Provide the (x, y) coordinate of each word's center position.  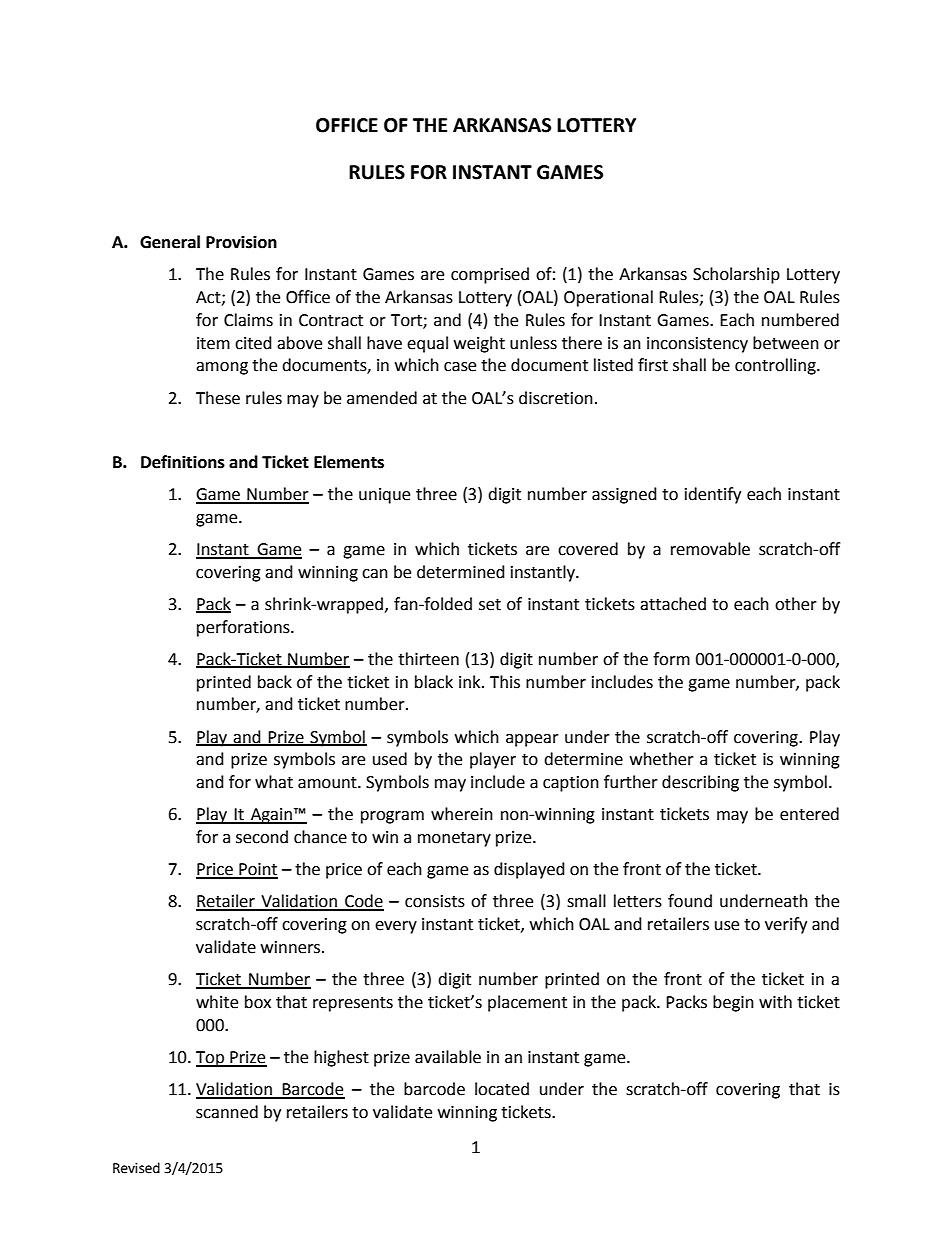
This (505, 682)
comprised (490, 275)
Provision (241, 242)
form (671, 659)
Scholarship (736, 275)
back (275, 682)
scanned (227, 1112)
